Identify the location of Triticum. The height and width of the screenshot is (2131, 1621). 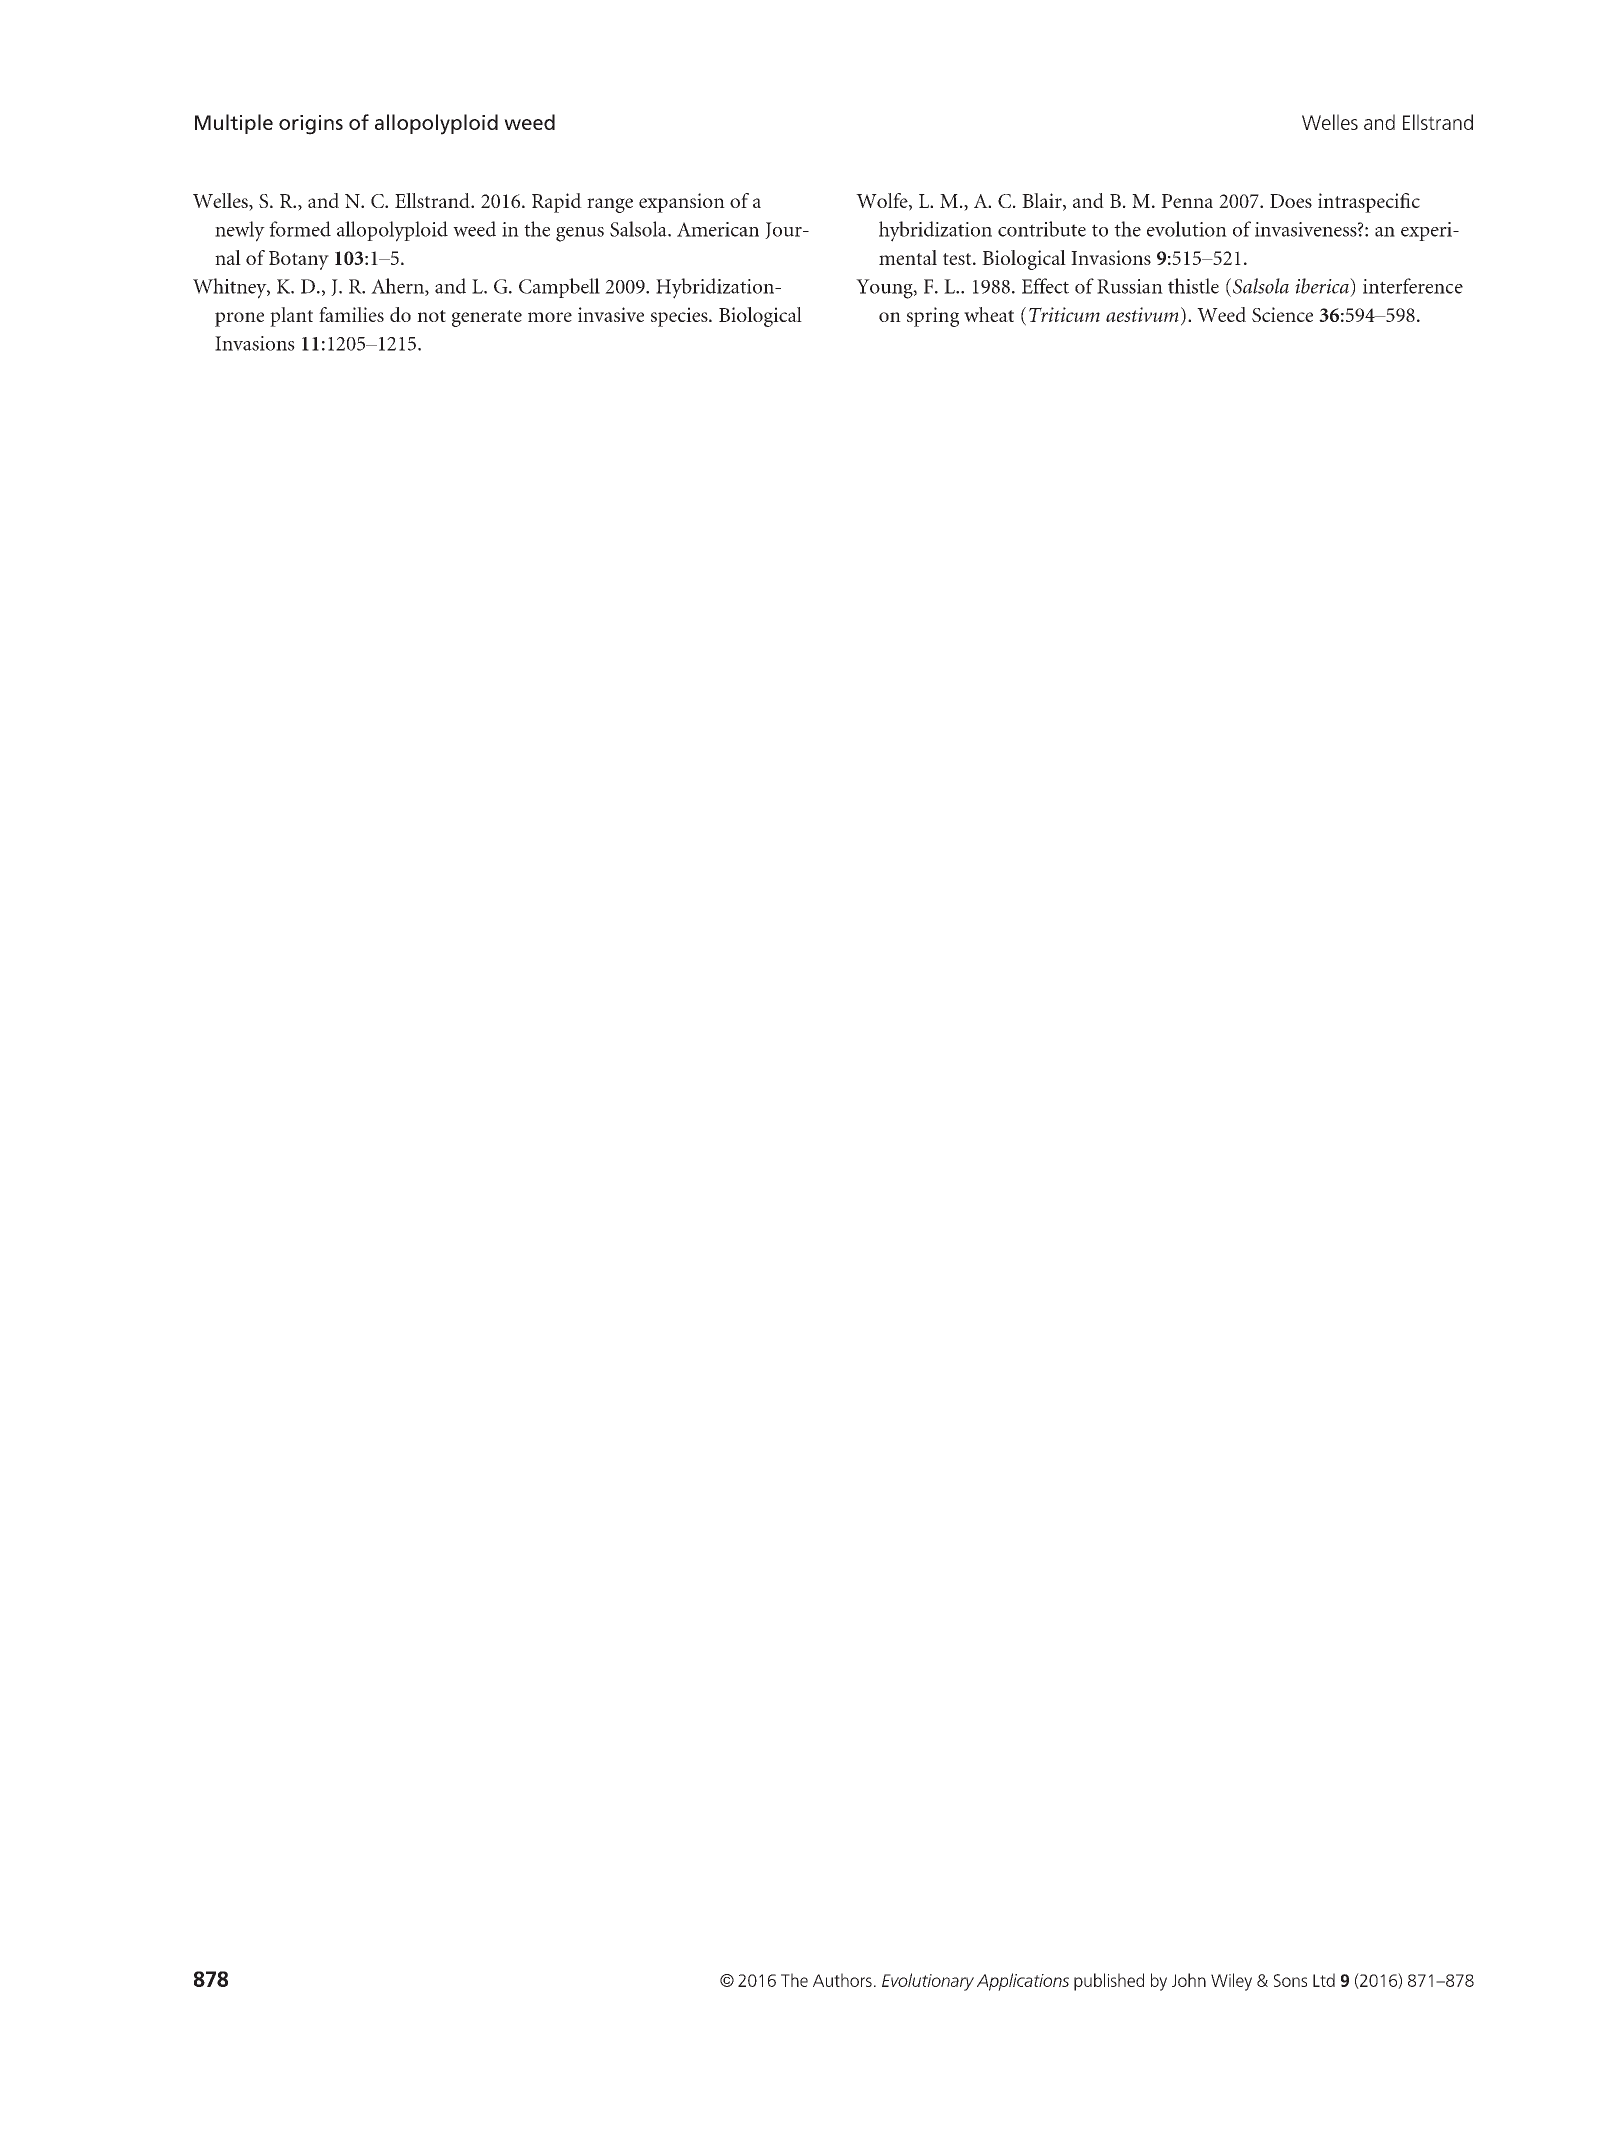
(1064, 314).
